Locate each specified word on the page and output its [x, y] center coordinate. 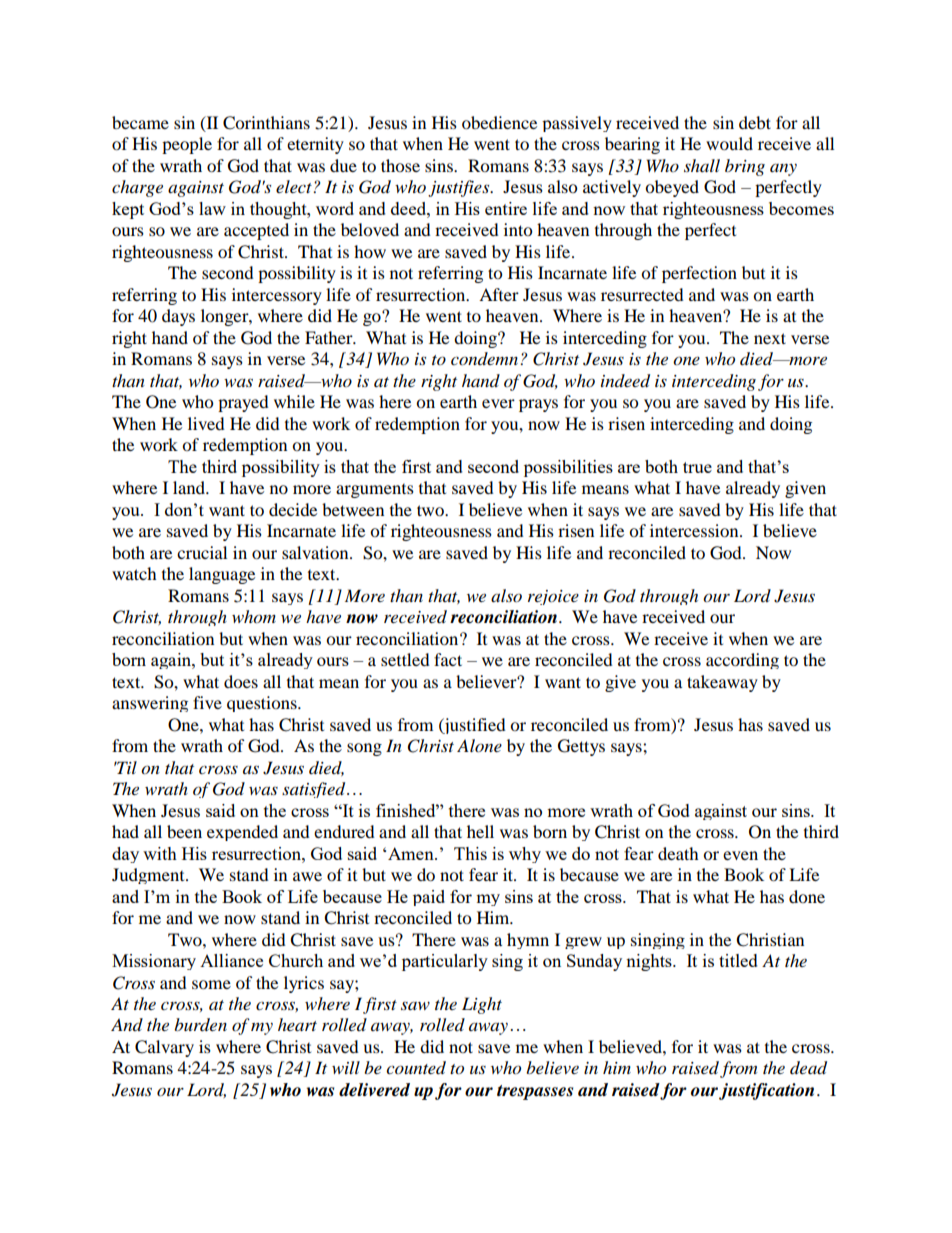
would [729, 143]
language [222, 575]
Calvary [164, 1048]
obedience [499, 122]
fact [448, 659]
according [742, 661]
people [187, 145]
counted [416, 1068]
